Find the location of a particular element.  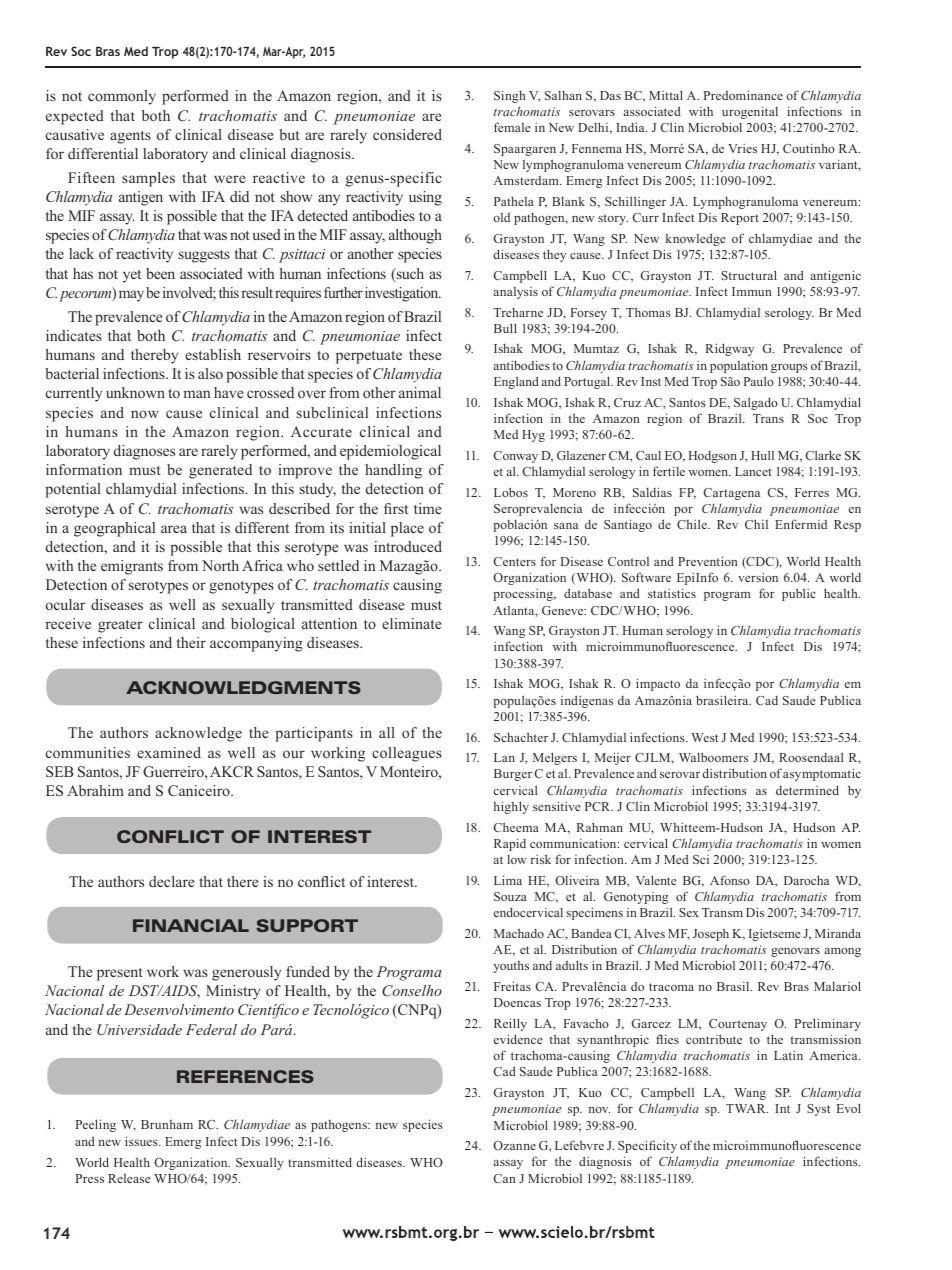

considered is located at coordinates (407, 134).
